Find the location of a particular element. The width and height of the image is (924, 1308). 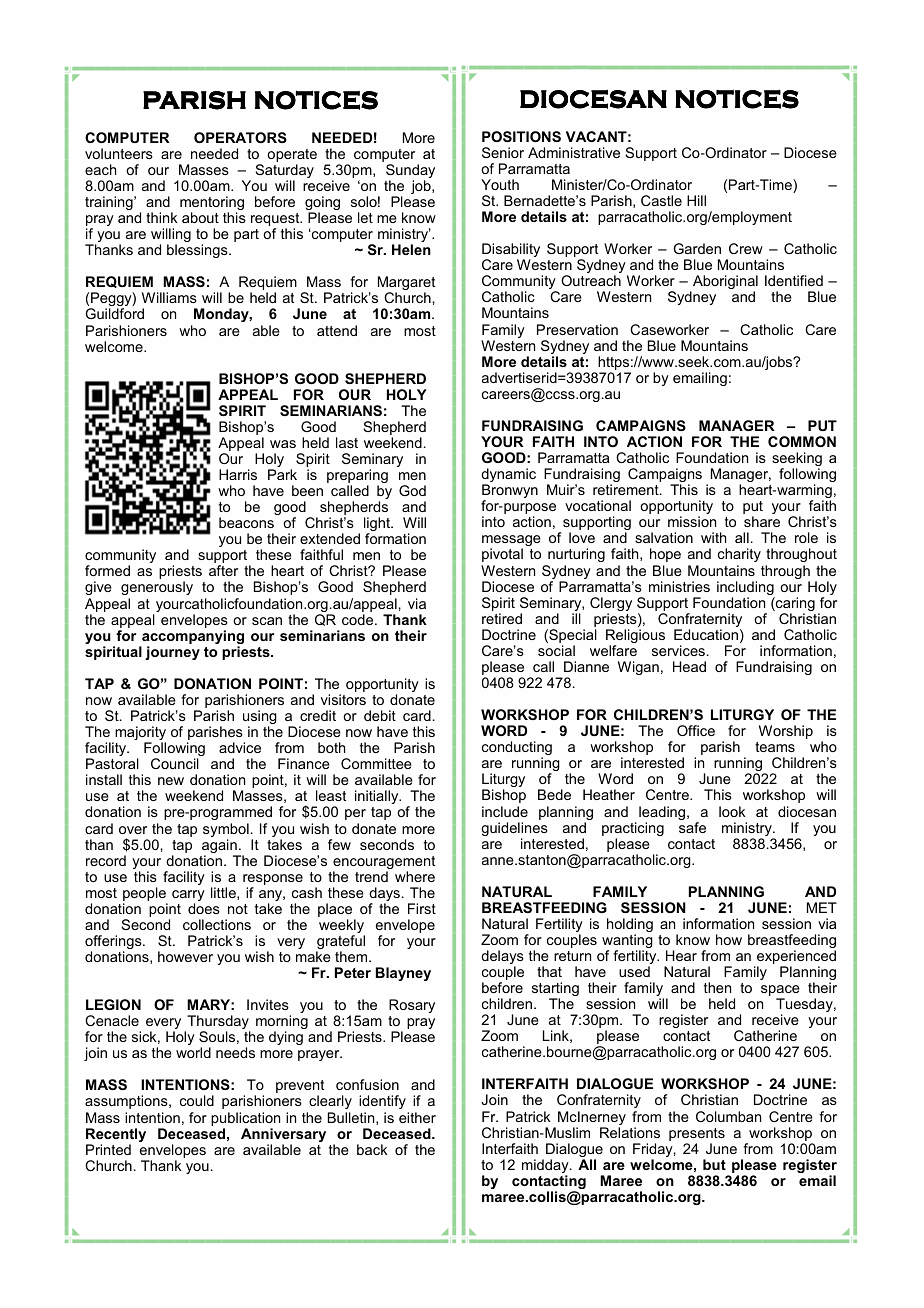

Hill is located at coordinates (696, 200).
